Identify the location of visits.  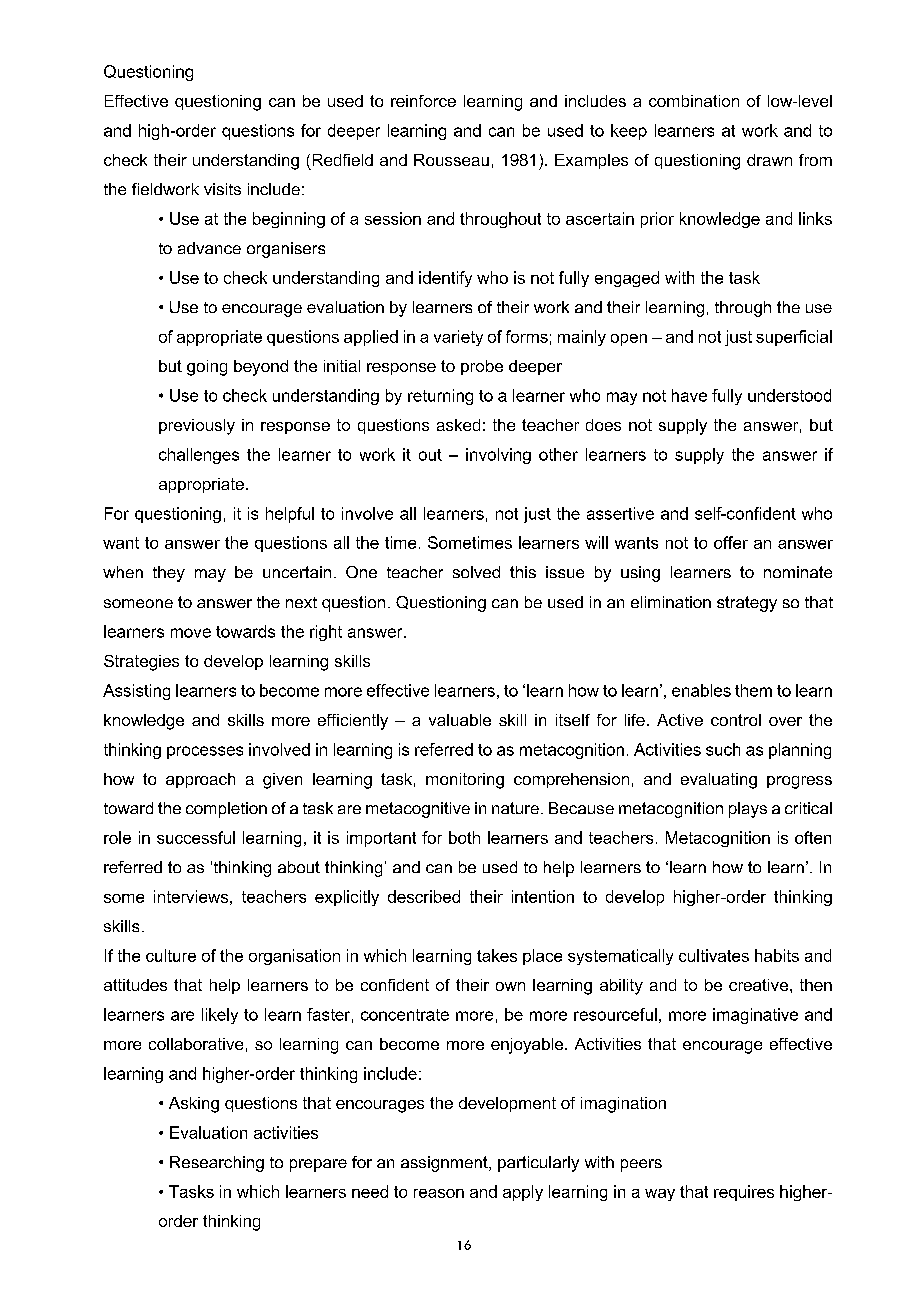
(222, 189).
